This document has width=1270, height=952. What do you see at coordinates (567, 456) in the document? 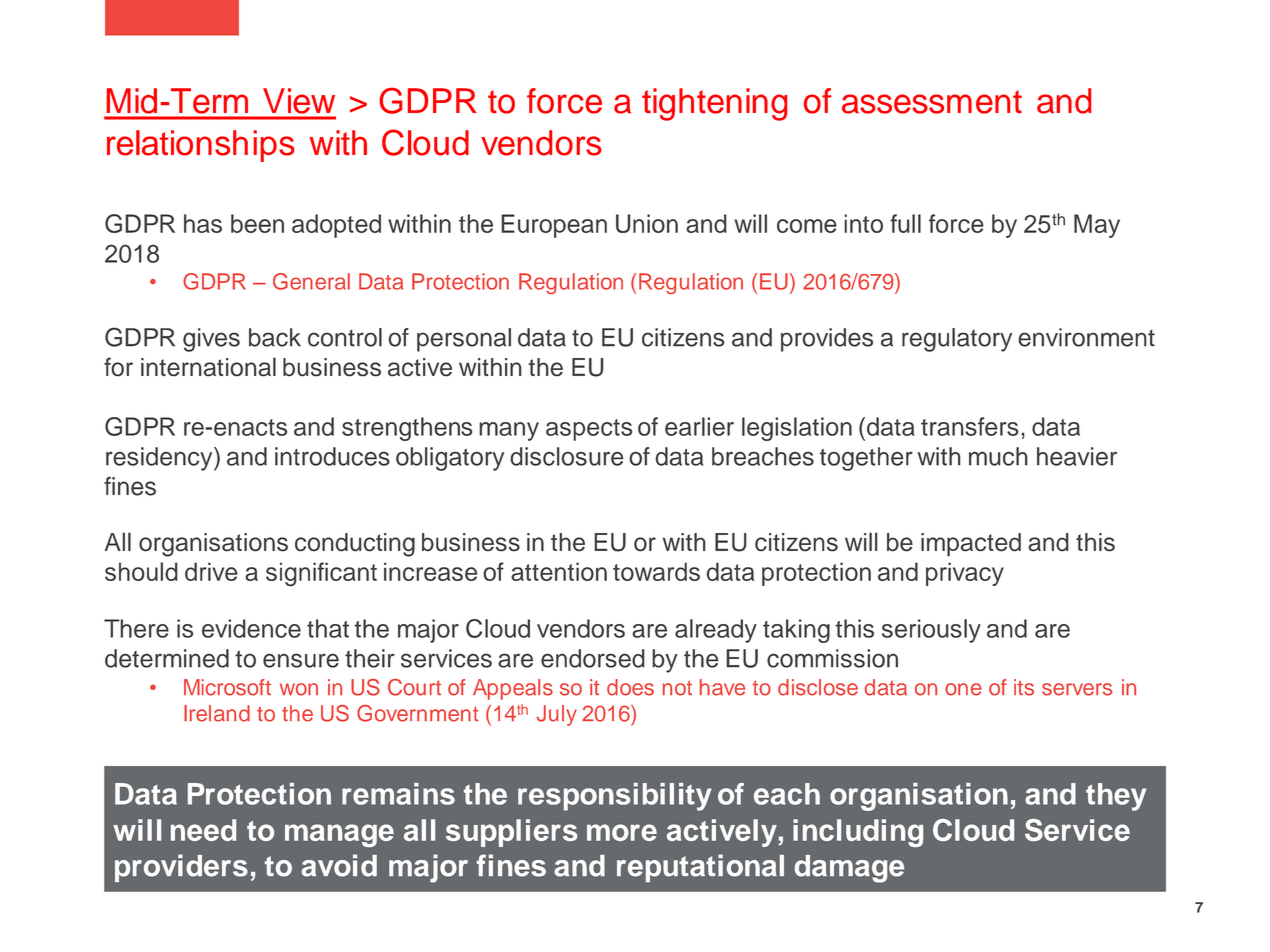
I see `disclosure` at bounding box center [567, 456].
